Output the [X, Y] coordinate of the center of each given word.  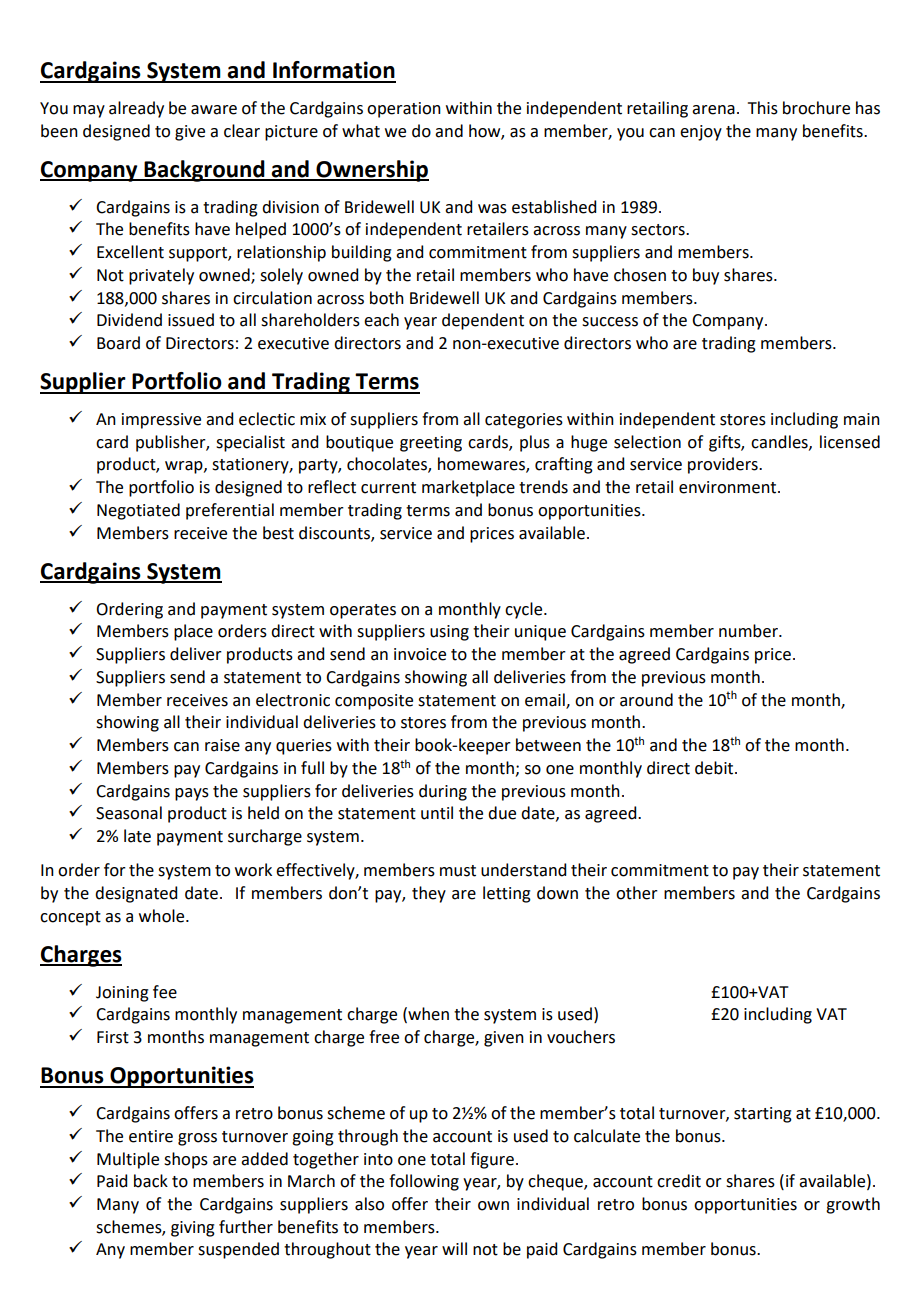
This [763, 108]
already [136, 109]
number [749, 631]
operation [404, 110]
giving [193, 1229]
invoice [420, 654]
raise [222, 745]
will [454, 1248]
